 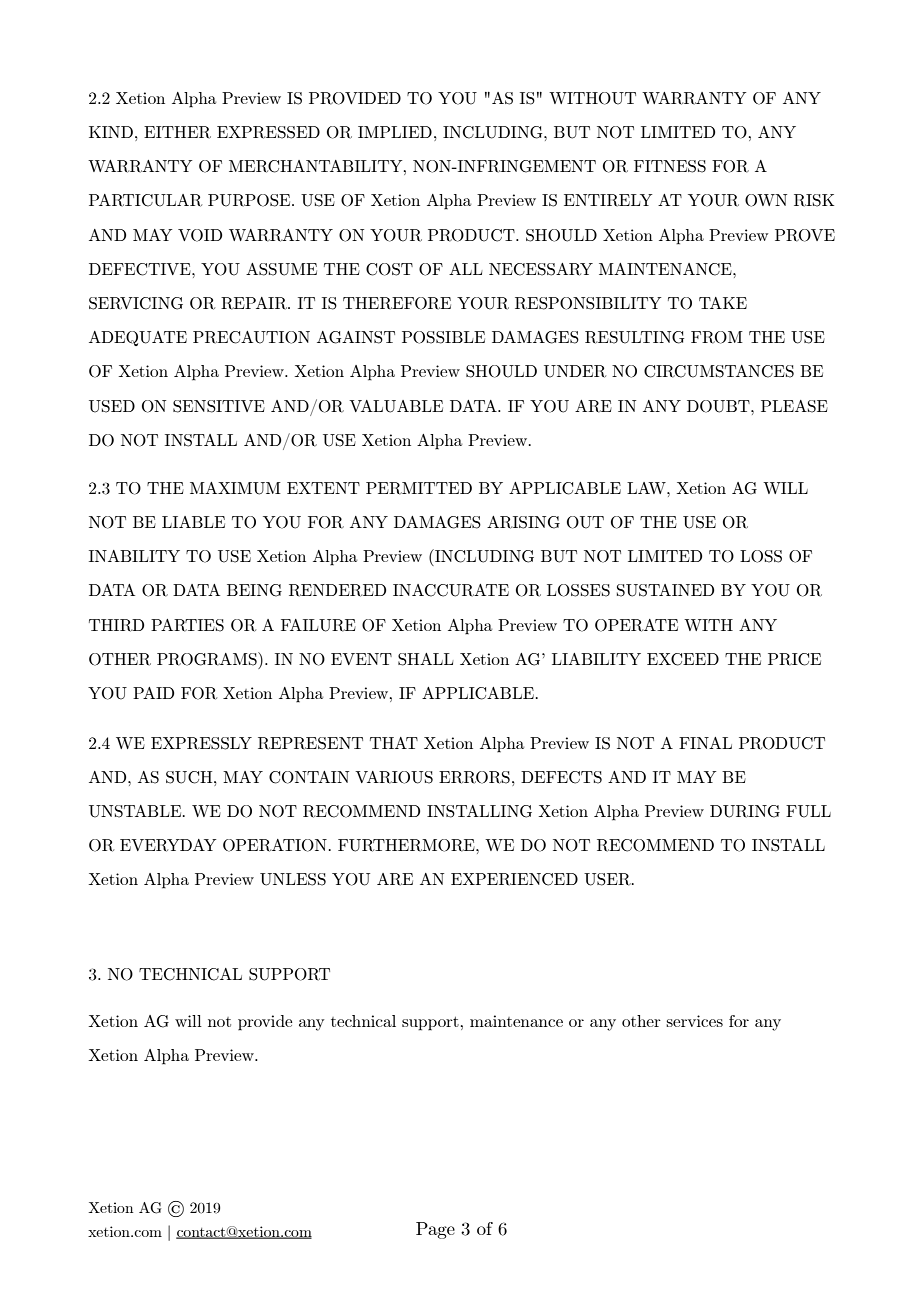 What do you see at coordinates (647, 488) in the screenshot?
I see `LAW` at bounding box center [647, 488].
